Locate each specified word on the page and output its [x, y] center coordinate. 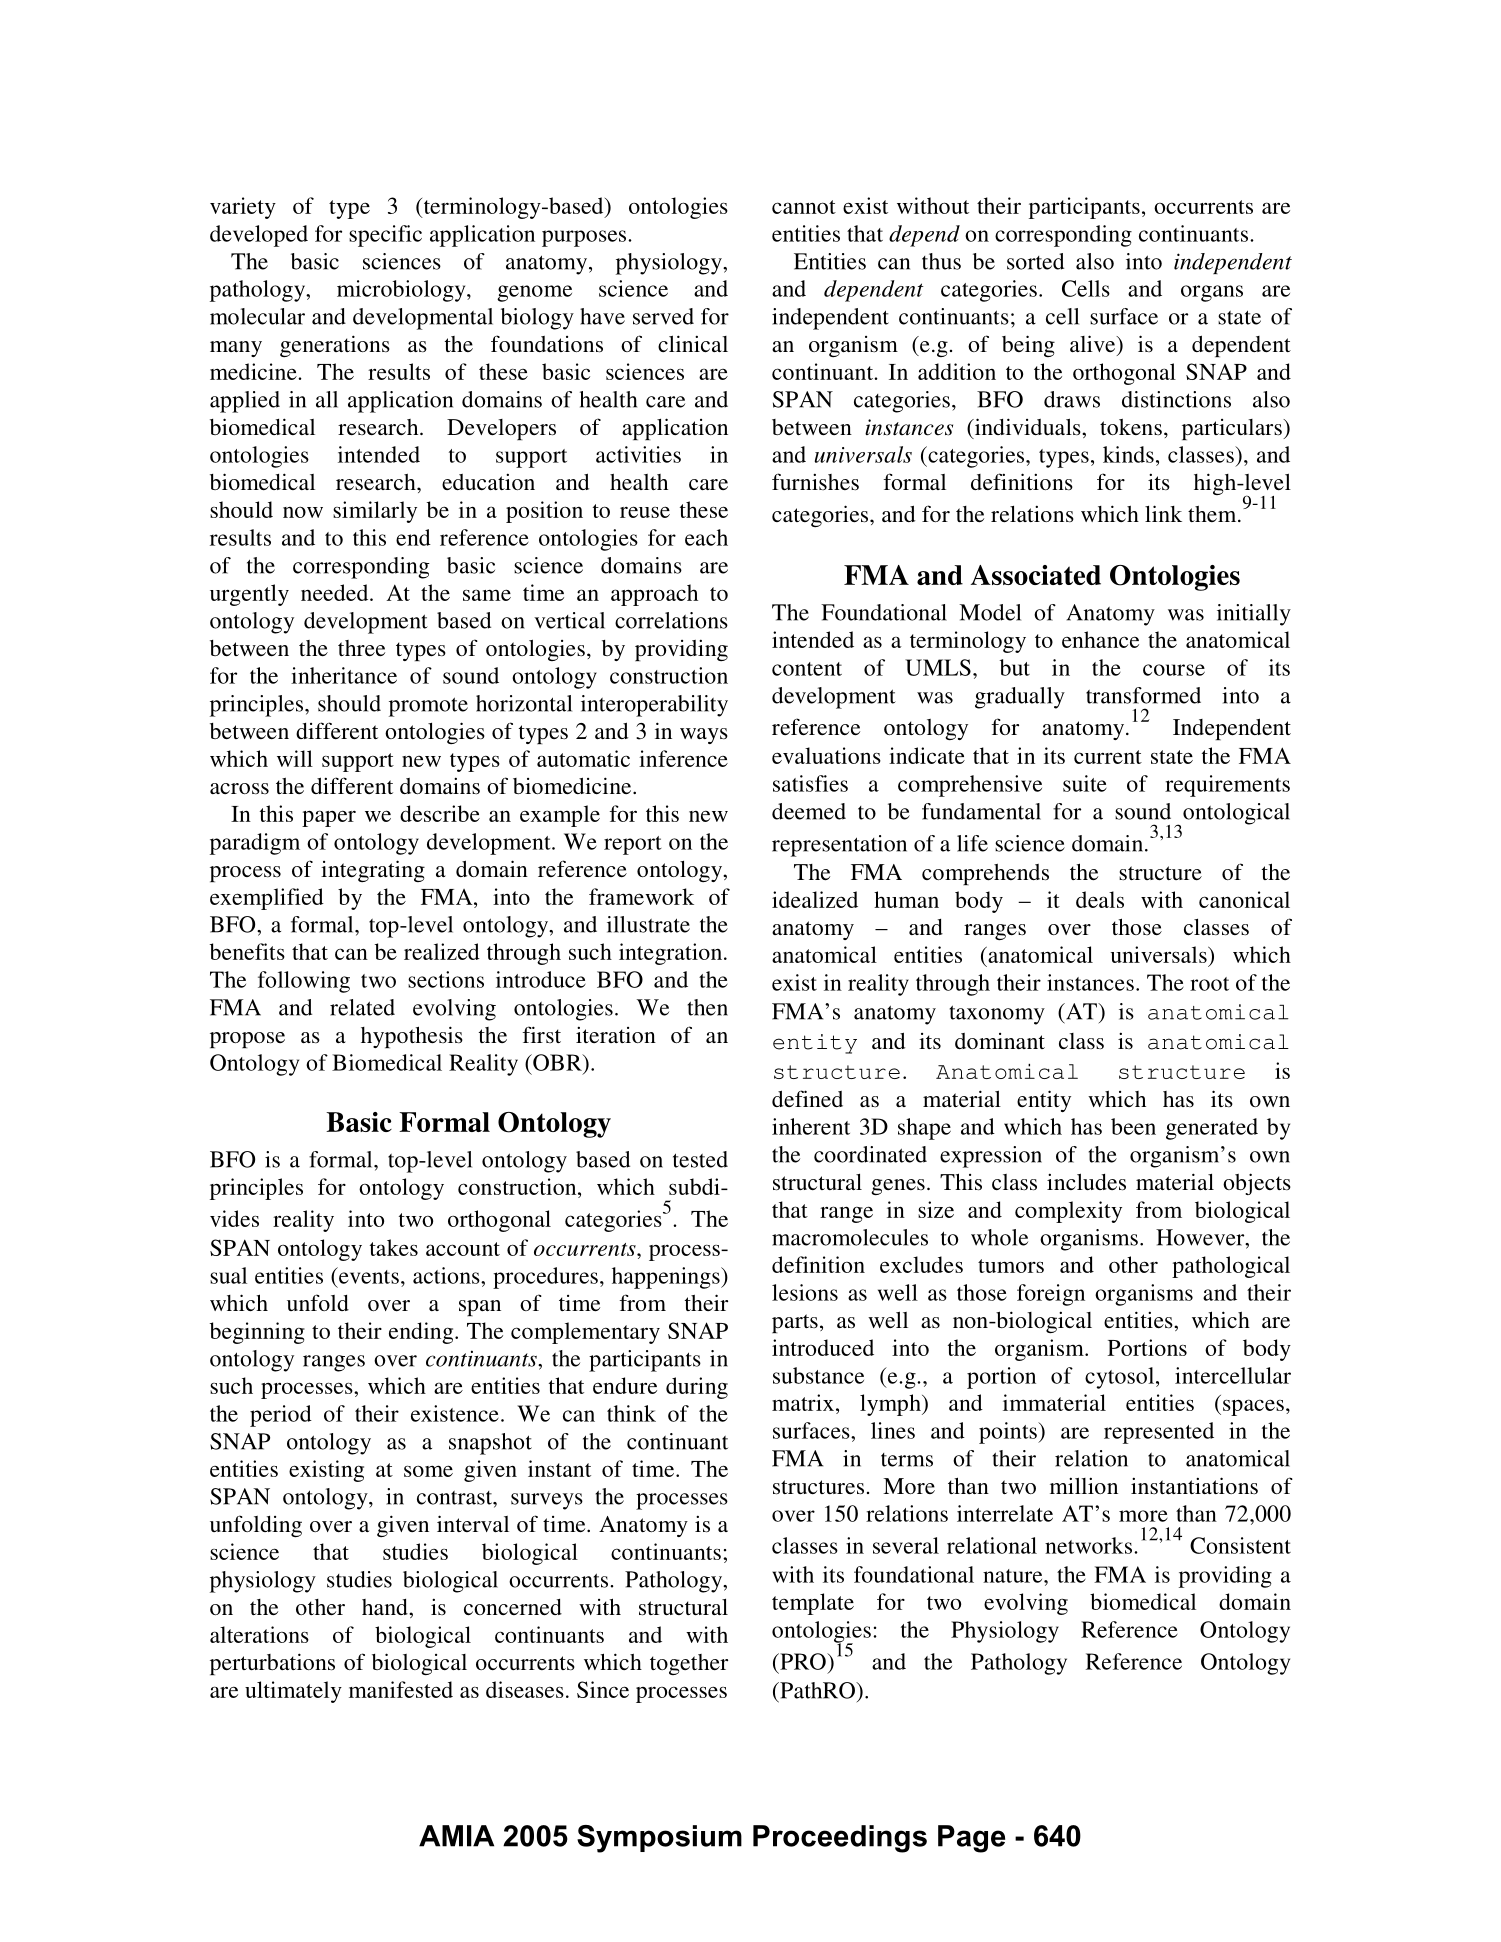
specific [385, 236]
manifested [401, 1689]
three [361, 648]
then [707, 1007]
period [281, 1416]
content [807, 669]
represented [1159, 1433]
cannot [804, 207]
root [1209, 984]
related [362, 1007]
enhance [1100, 639]
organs [1212, 293]
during [697, 1388]
